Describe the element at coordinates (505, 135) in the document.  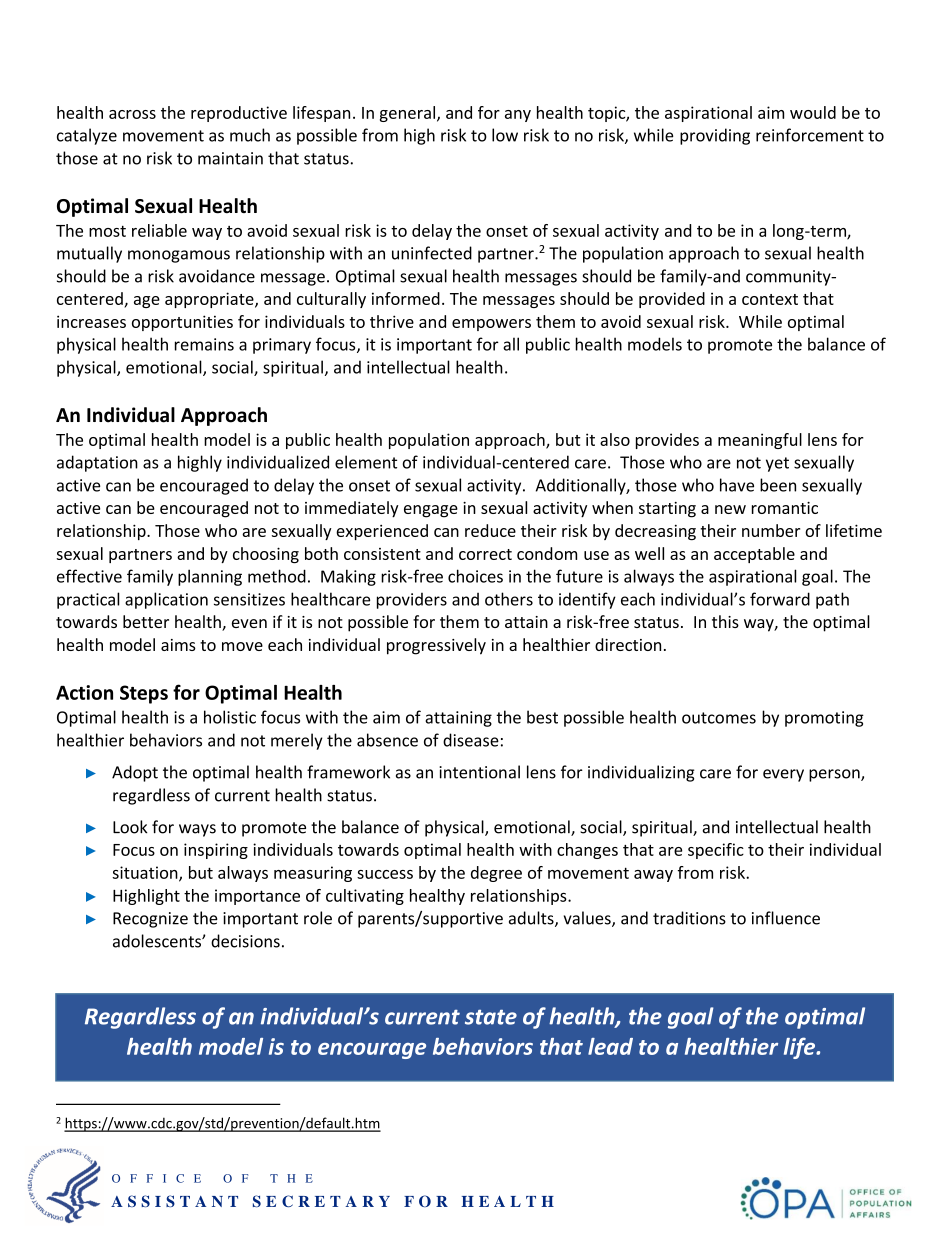
I see `low` at that location.
